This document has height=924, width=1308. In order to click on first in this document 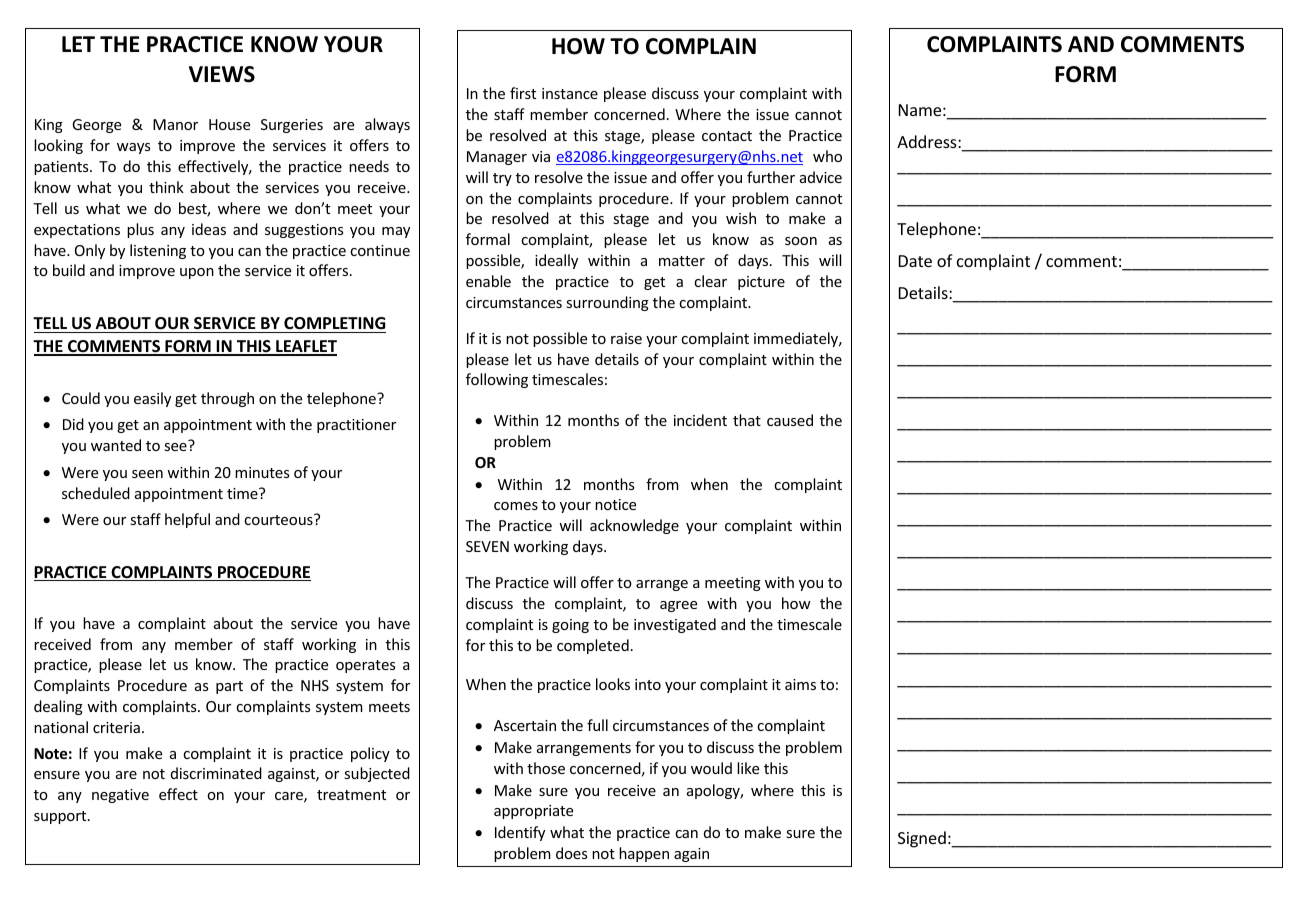, I will do `click(523, 93)`.
